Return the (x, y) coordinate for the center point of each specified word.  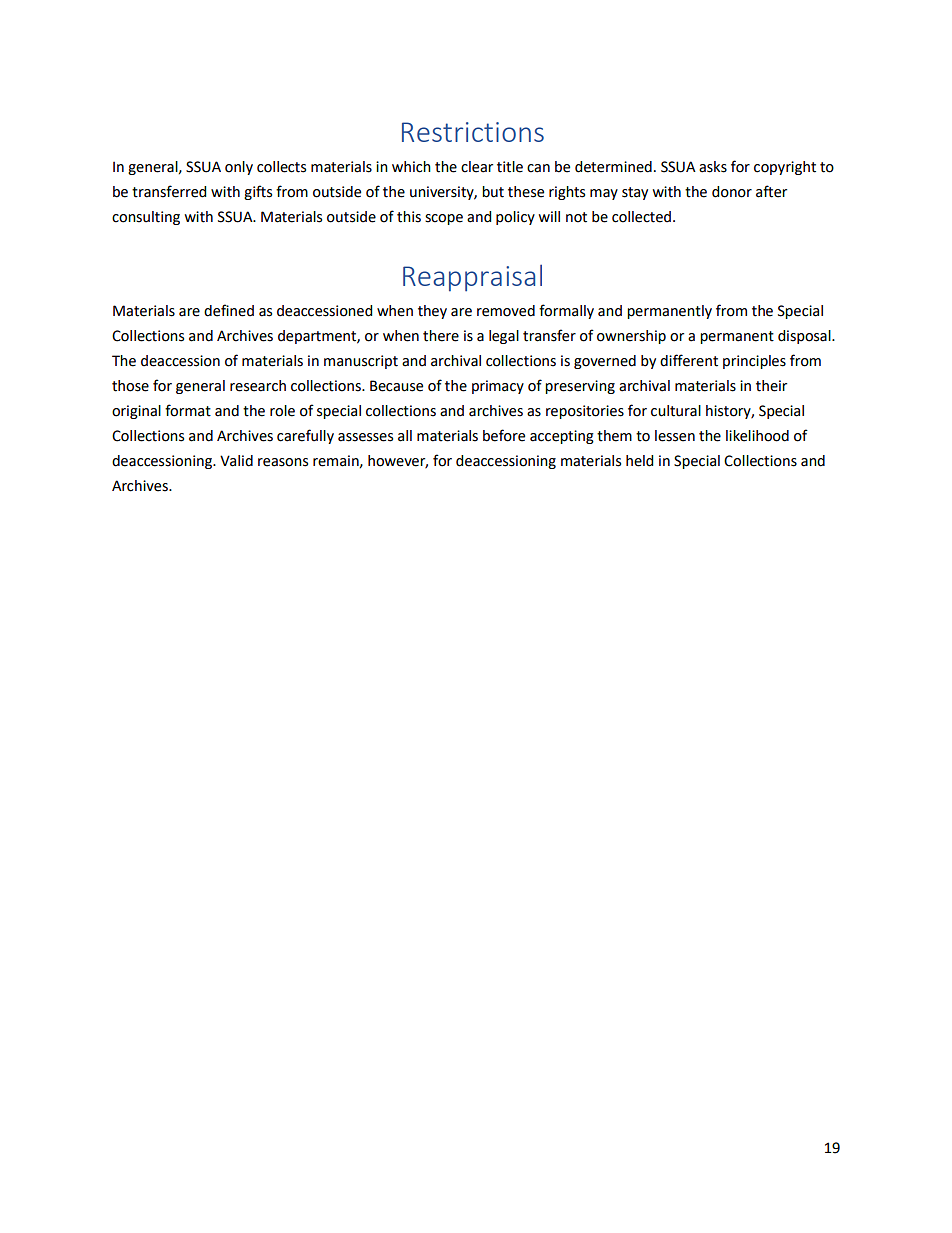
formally (566, 311)
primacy (498, 387)
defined (229, 310)
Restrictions (473, 132)
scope (444, 219)
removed (506, 311)
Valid (236, 461)
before (504, 435)
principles (754, 362)
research (258, 386)
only (239, 168)
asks (713, 167)
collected (643, 217)
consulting (146, 218)
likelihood (757, 436)
